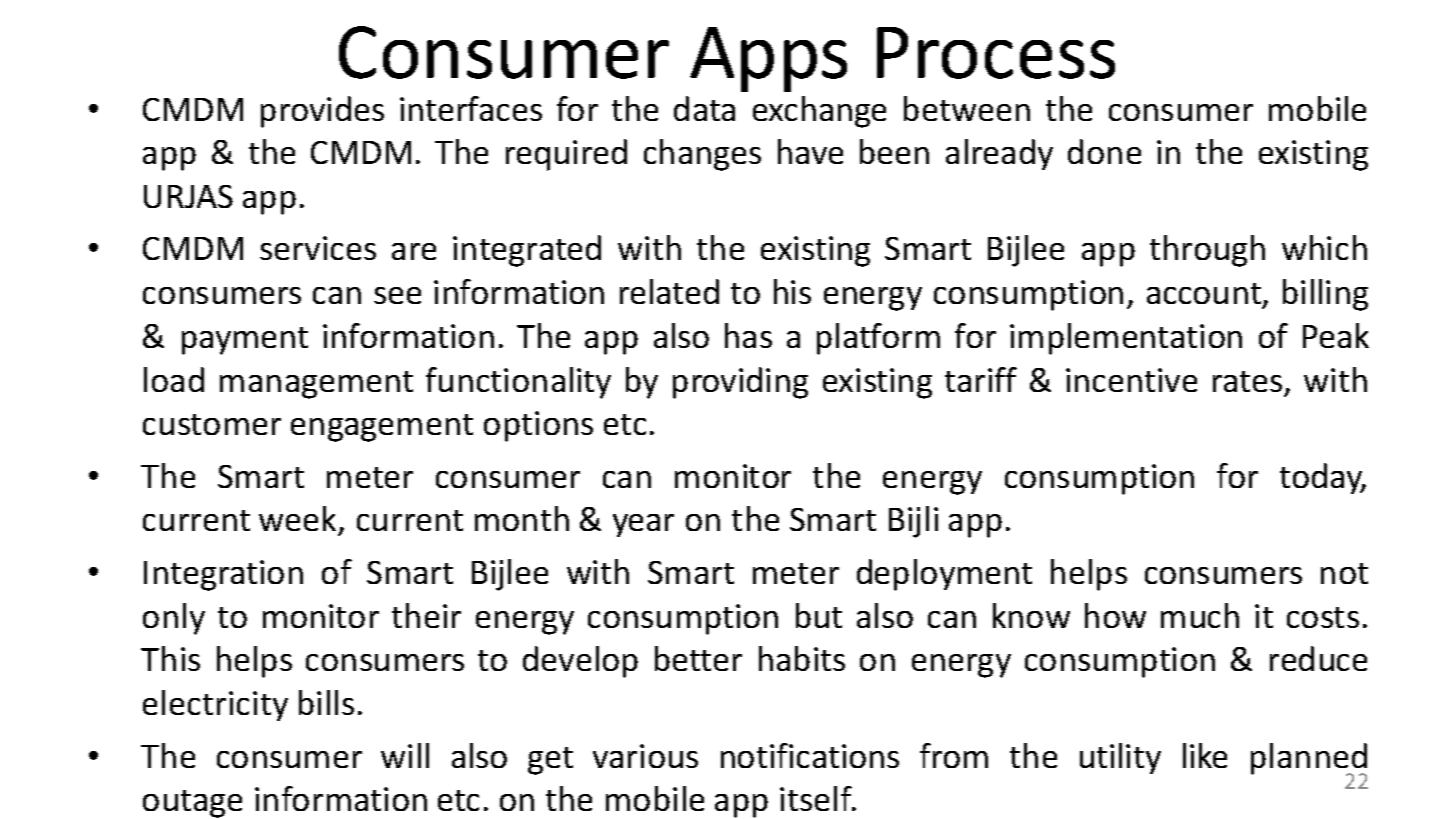  Describe the element at coordinates (322, 112) in the screenshot. I see `provides` at that location.
